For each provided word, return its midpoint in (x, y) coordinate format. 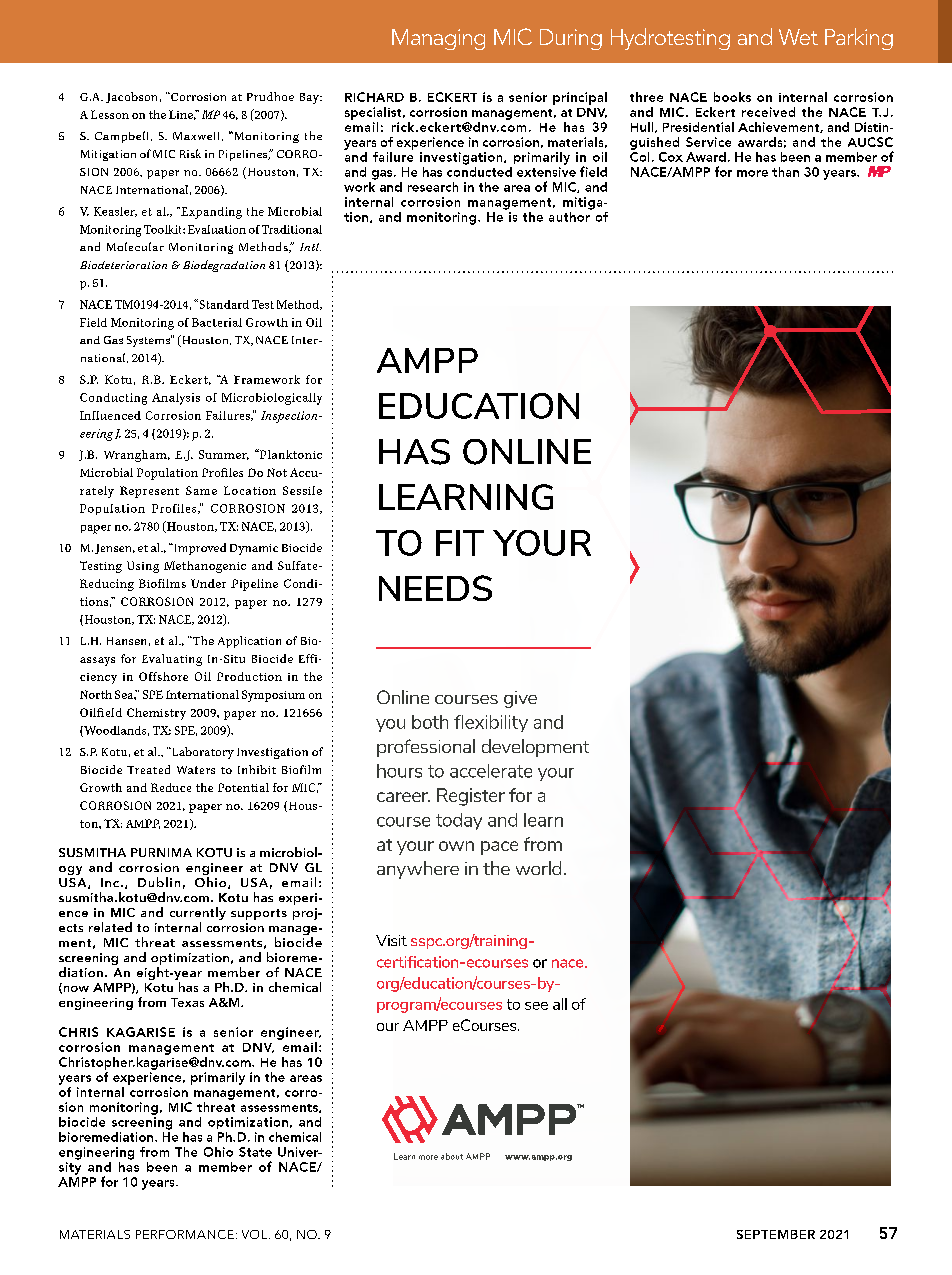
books (732, 97)
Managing (438, 39)
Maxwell (198, 136)
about (452, 1156)
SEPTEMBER (776, 1234)
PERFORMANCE (185, 1234)
